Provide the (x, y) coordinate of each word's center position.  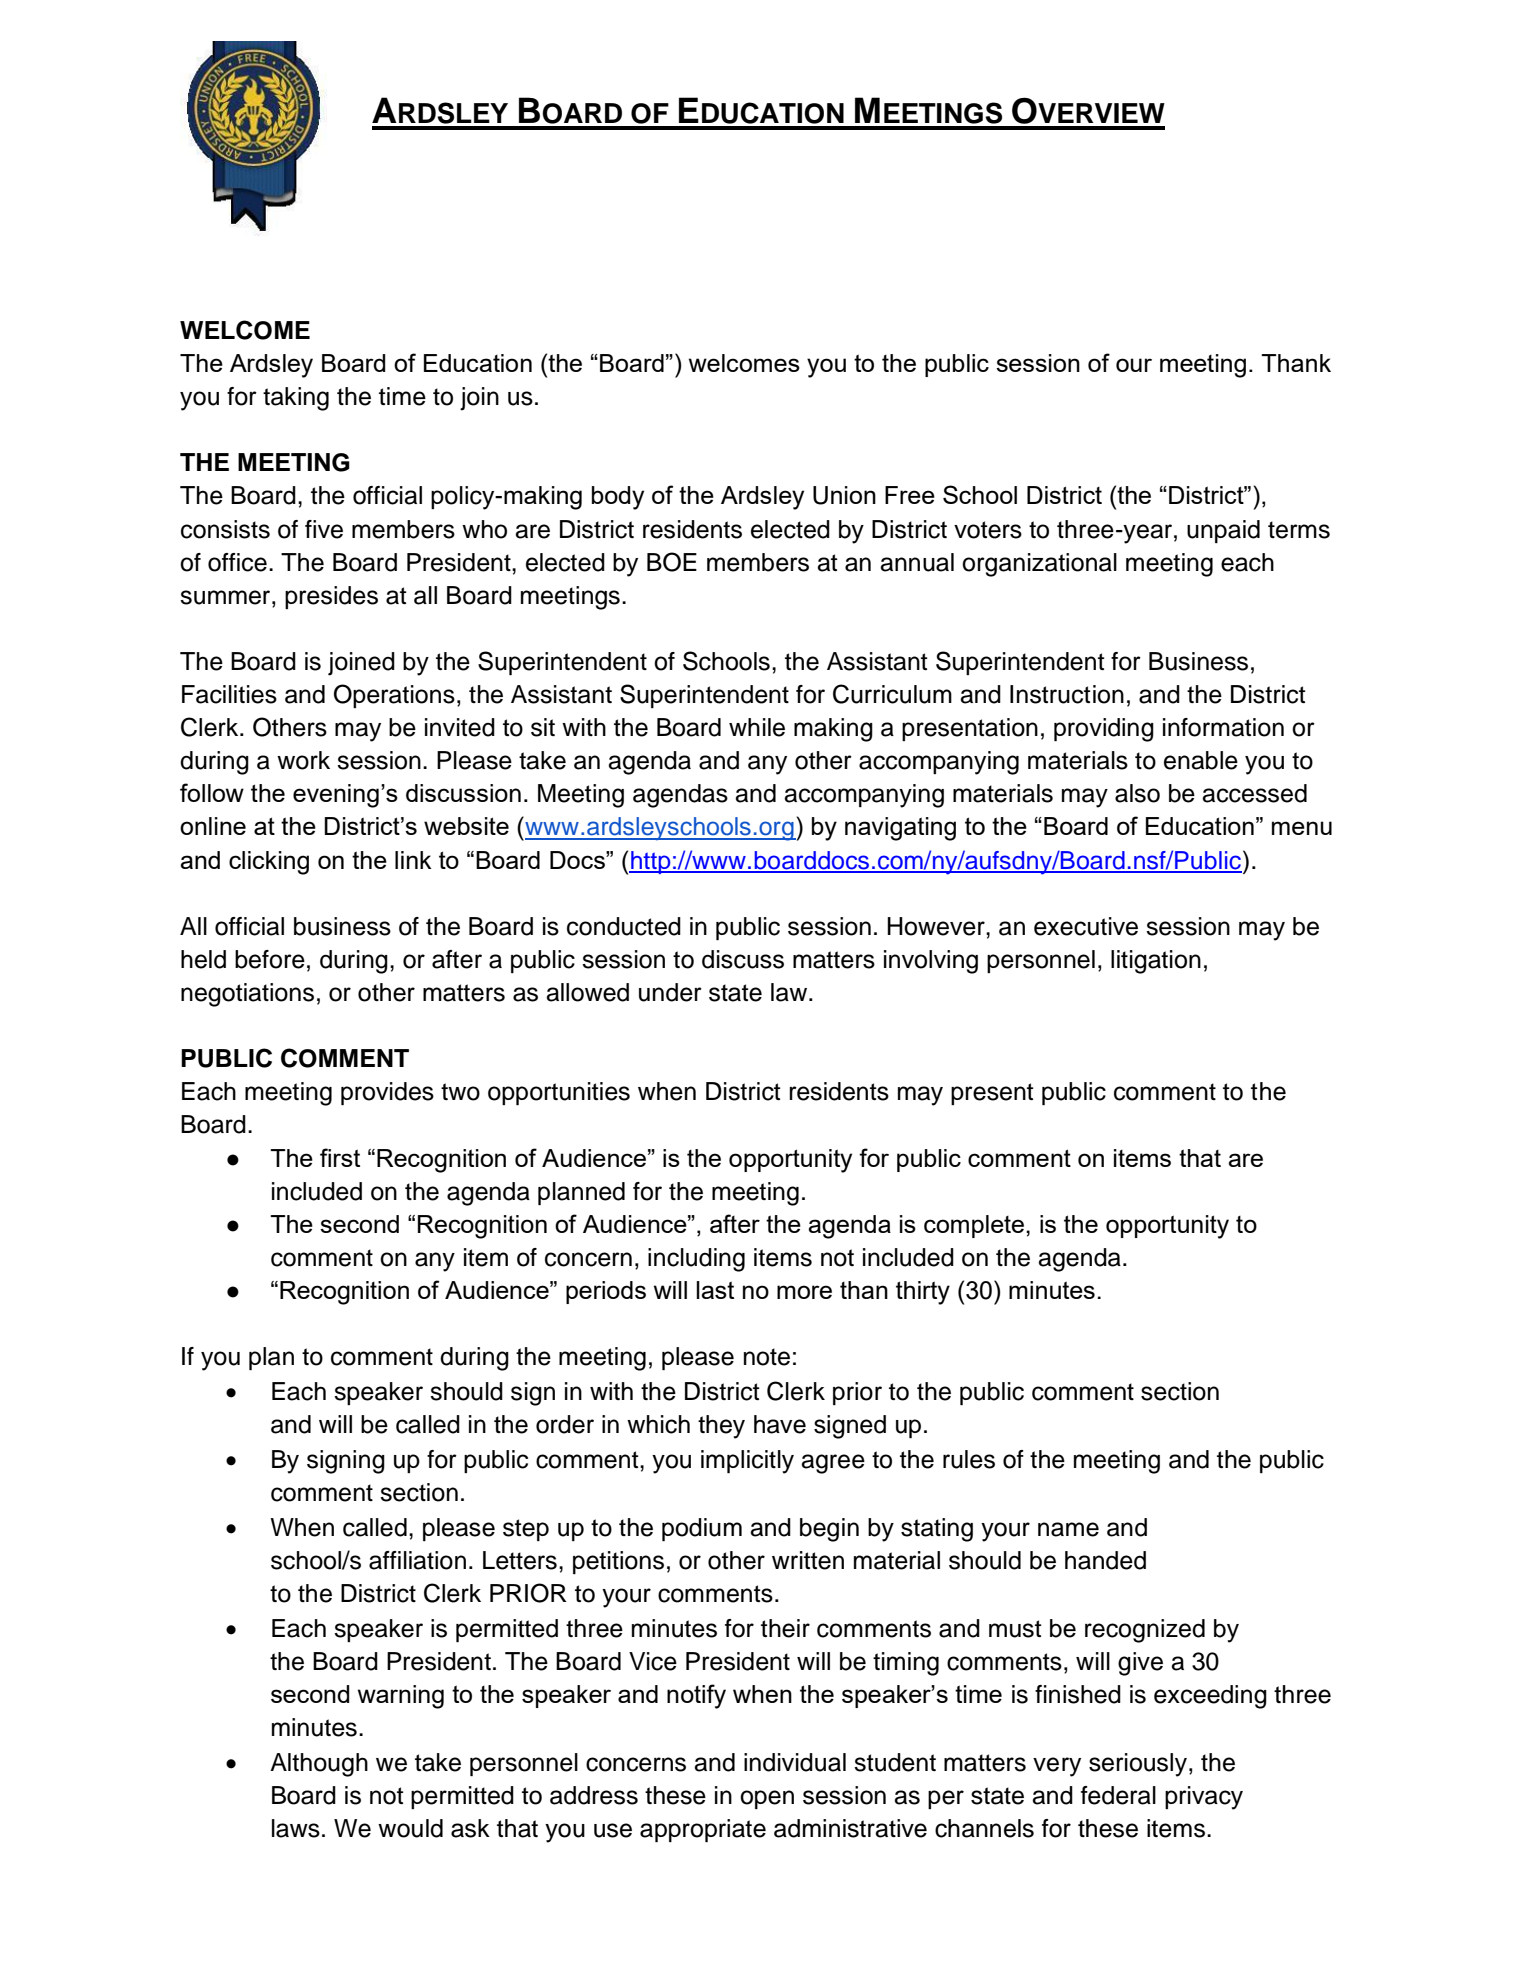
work (303, 760)
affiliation (417, 1560)
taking (296, 399)
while (757, 727)
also (1137, 793)
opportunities (559, 1093)
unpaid (1223, 531)
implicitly (747, 1462)
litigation (1156, 962)
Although (319, 1765)
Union (844, 495)
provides (387, 1093)
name (1068, 1529)
